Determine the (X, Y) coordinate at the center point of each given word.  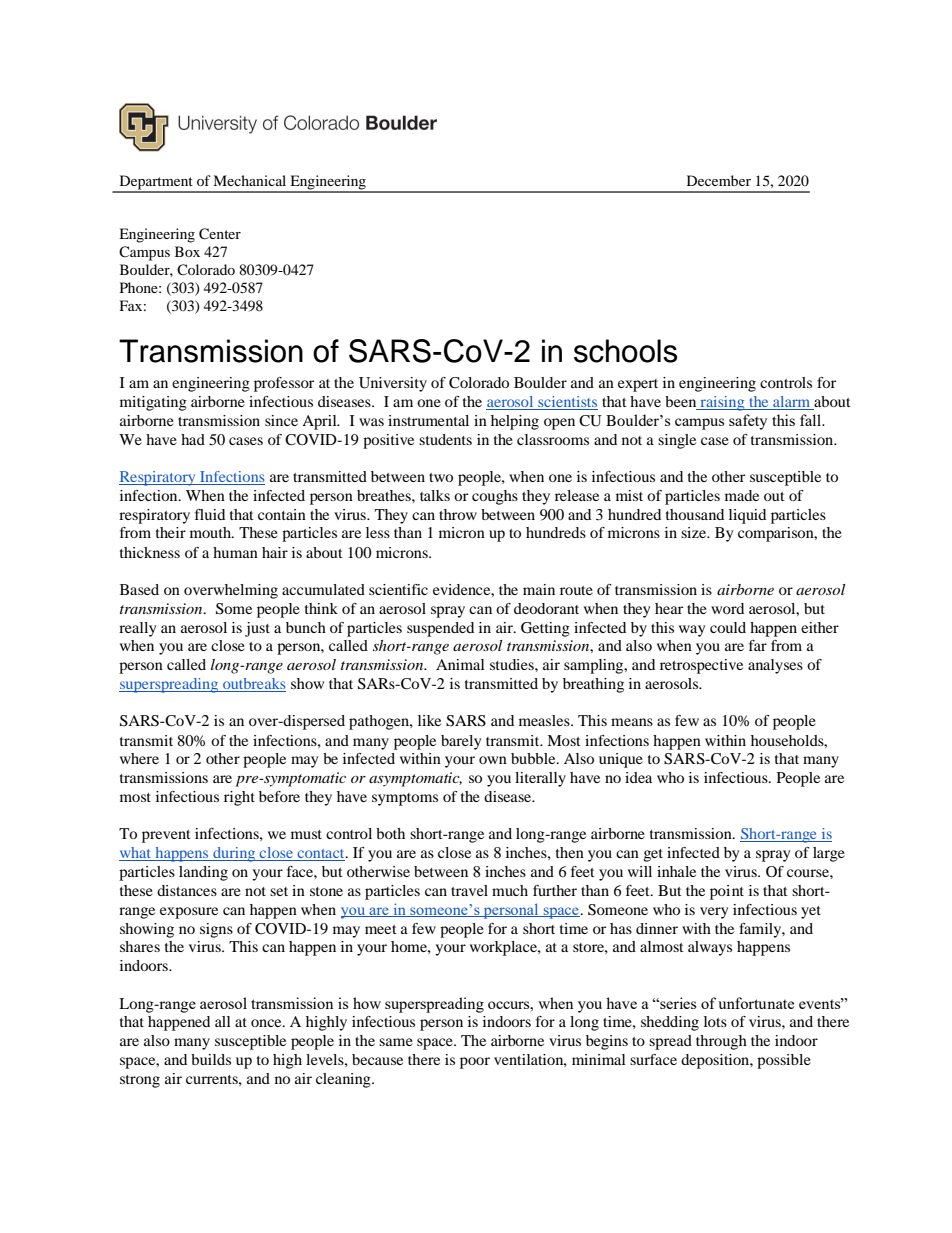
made (742, 495)
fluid (210, 514)
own (493, 760)
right (239, 798)
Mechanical (249, 180)
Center (220, 234)
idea (638, 777)
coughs (495, 497)
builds (211, 1059)
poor (475, 1063)
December (719, 180)
